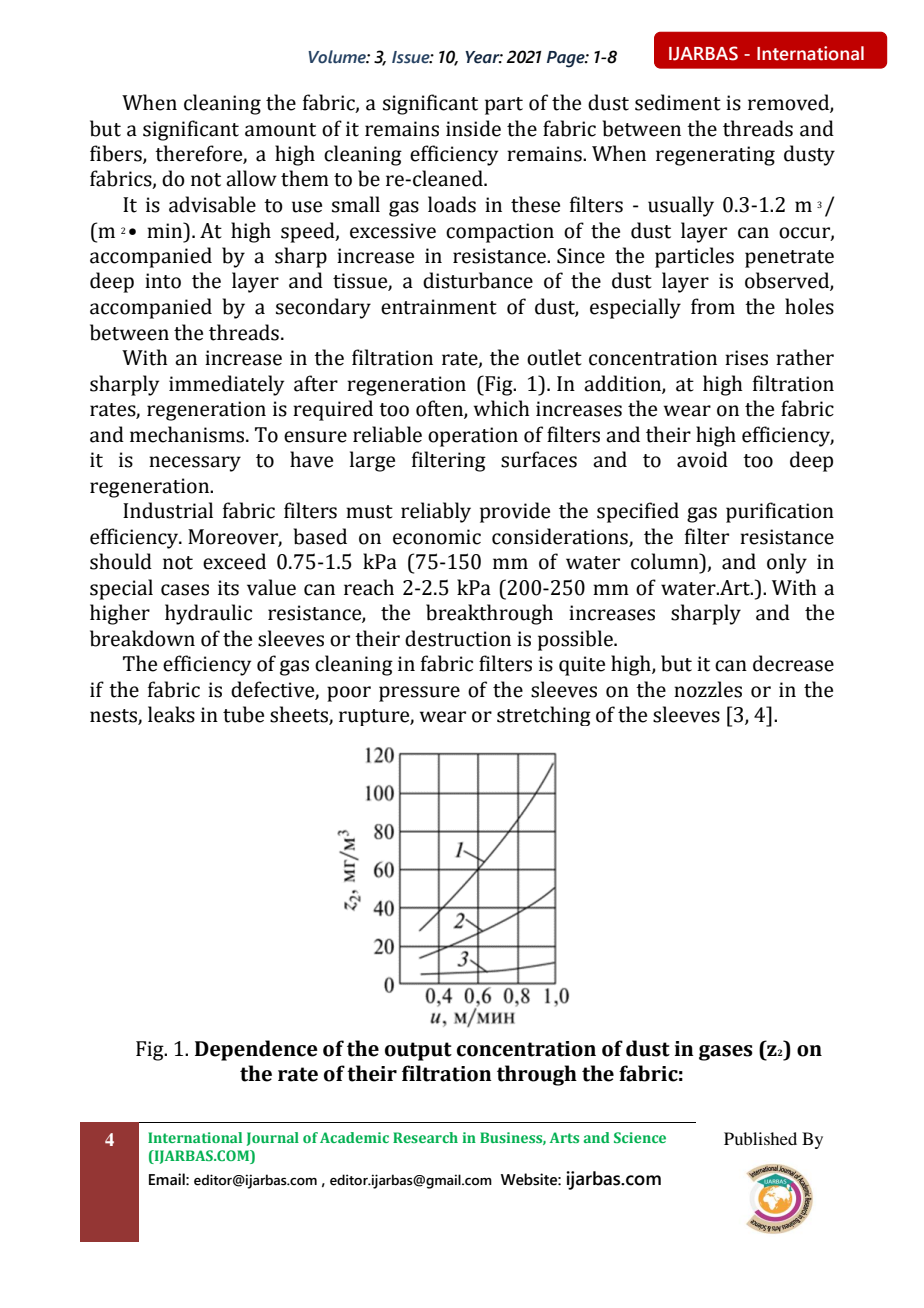  Describe the element at coordinates (715, 156) in the document. I see `regenerating` at that location.
